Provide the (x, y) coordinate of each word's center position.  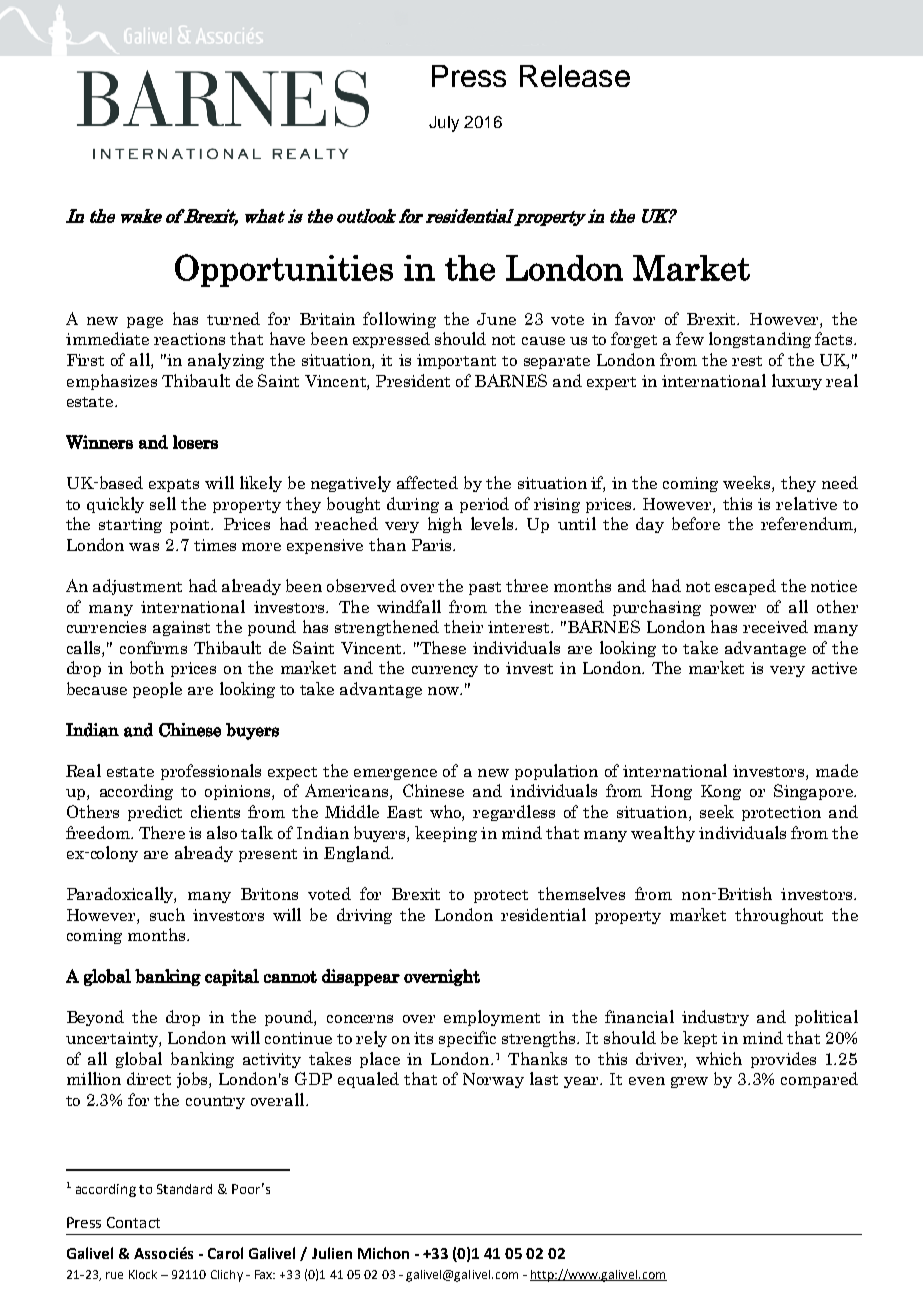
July (444, 124)
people (157, 690)
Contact (133, 1222)
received (775, 626)
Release (575, 76)
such (167, 914)
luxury (797, 382)
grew (689, 1082)
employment (492, 1018)
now (444, 691)
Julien (332, 1253)
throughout (779, 916)
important (456, 361)
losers (195, 442)
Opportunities (284, 270)
